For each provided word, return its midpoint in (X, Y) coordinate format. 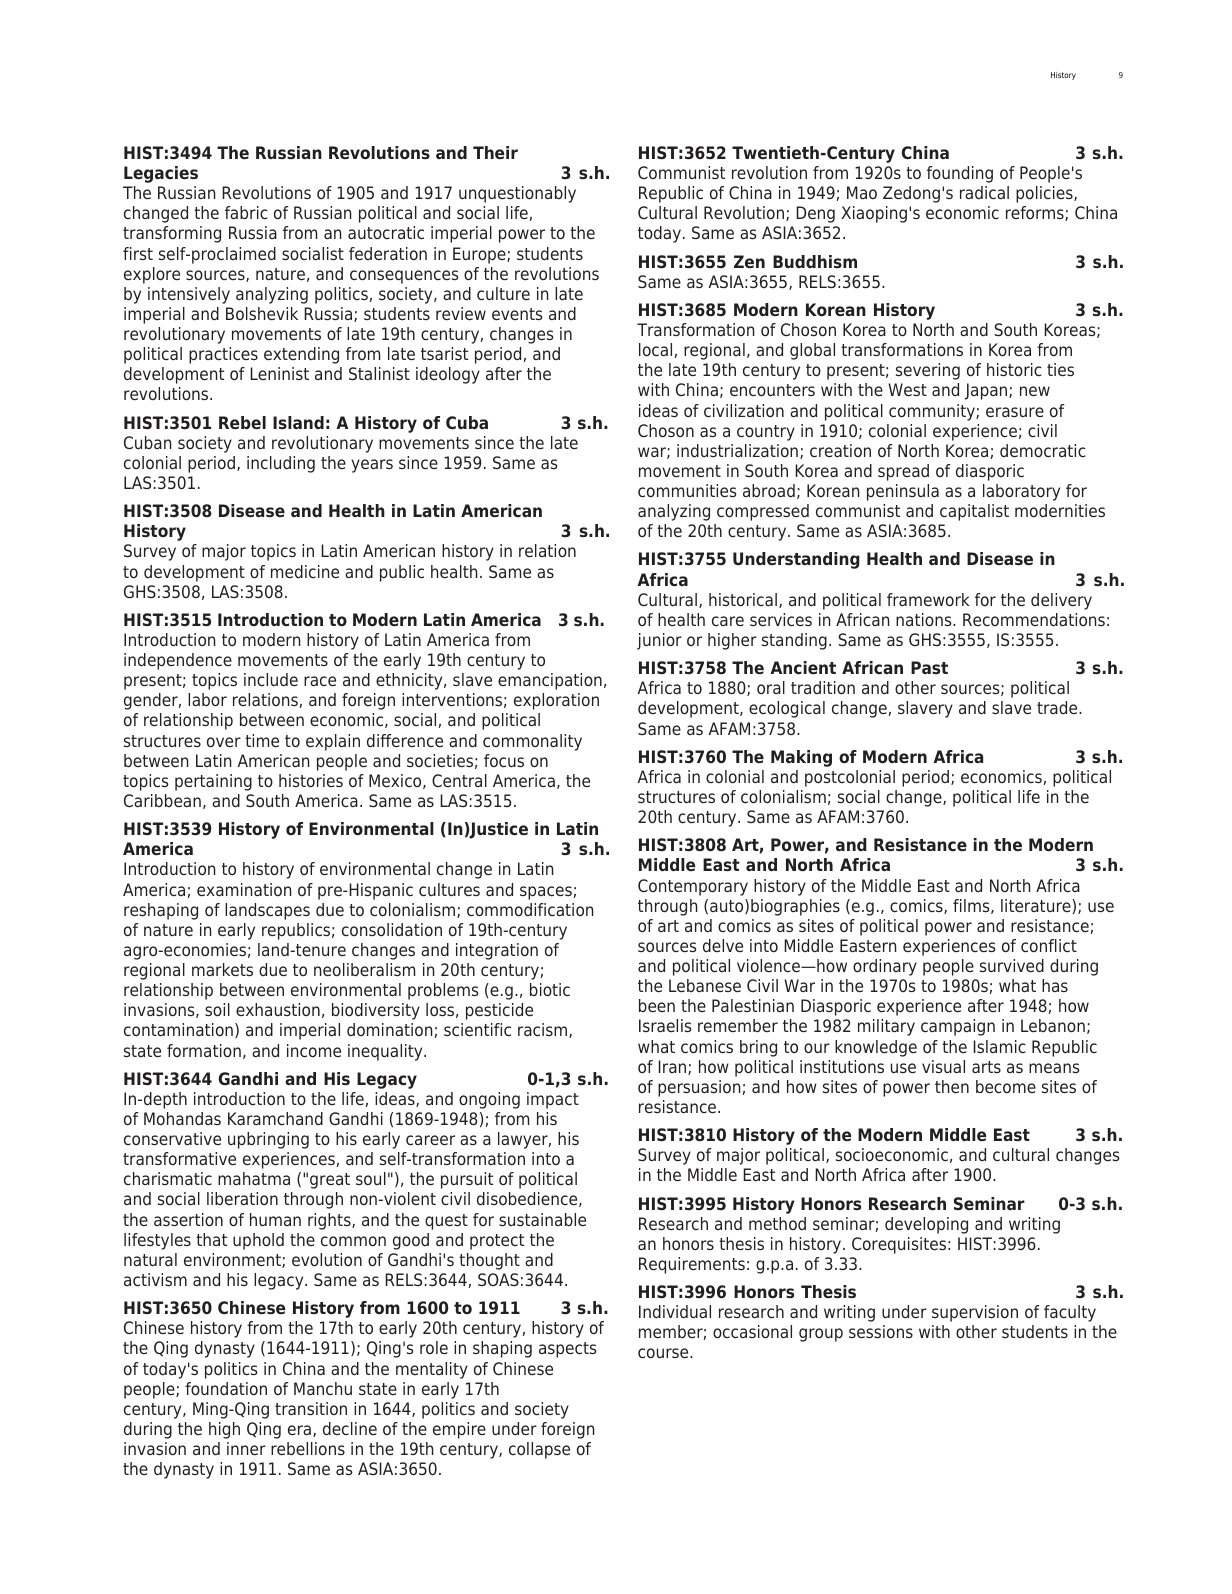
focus (504, 760)
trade (1058, 707)
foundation (226, 1388)
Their (495, 152)
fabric (246, 212)
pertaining (213, 782)
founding (960, 174)
